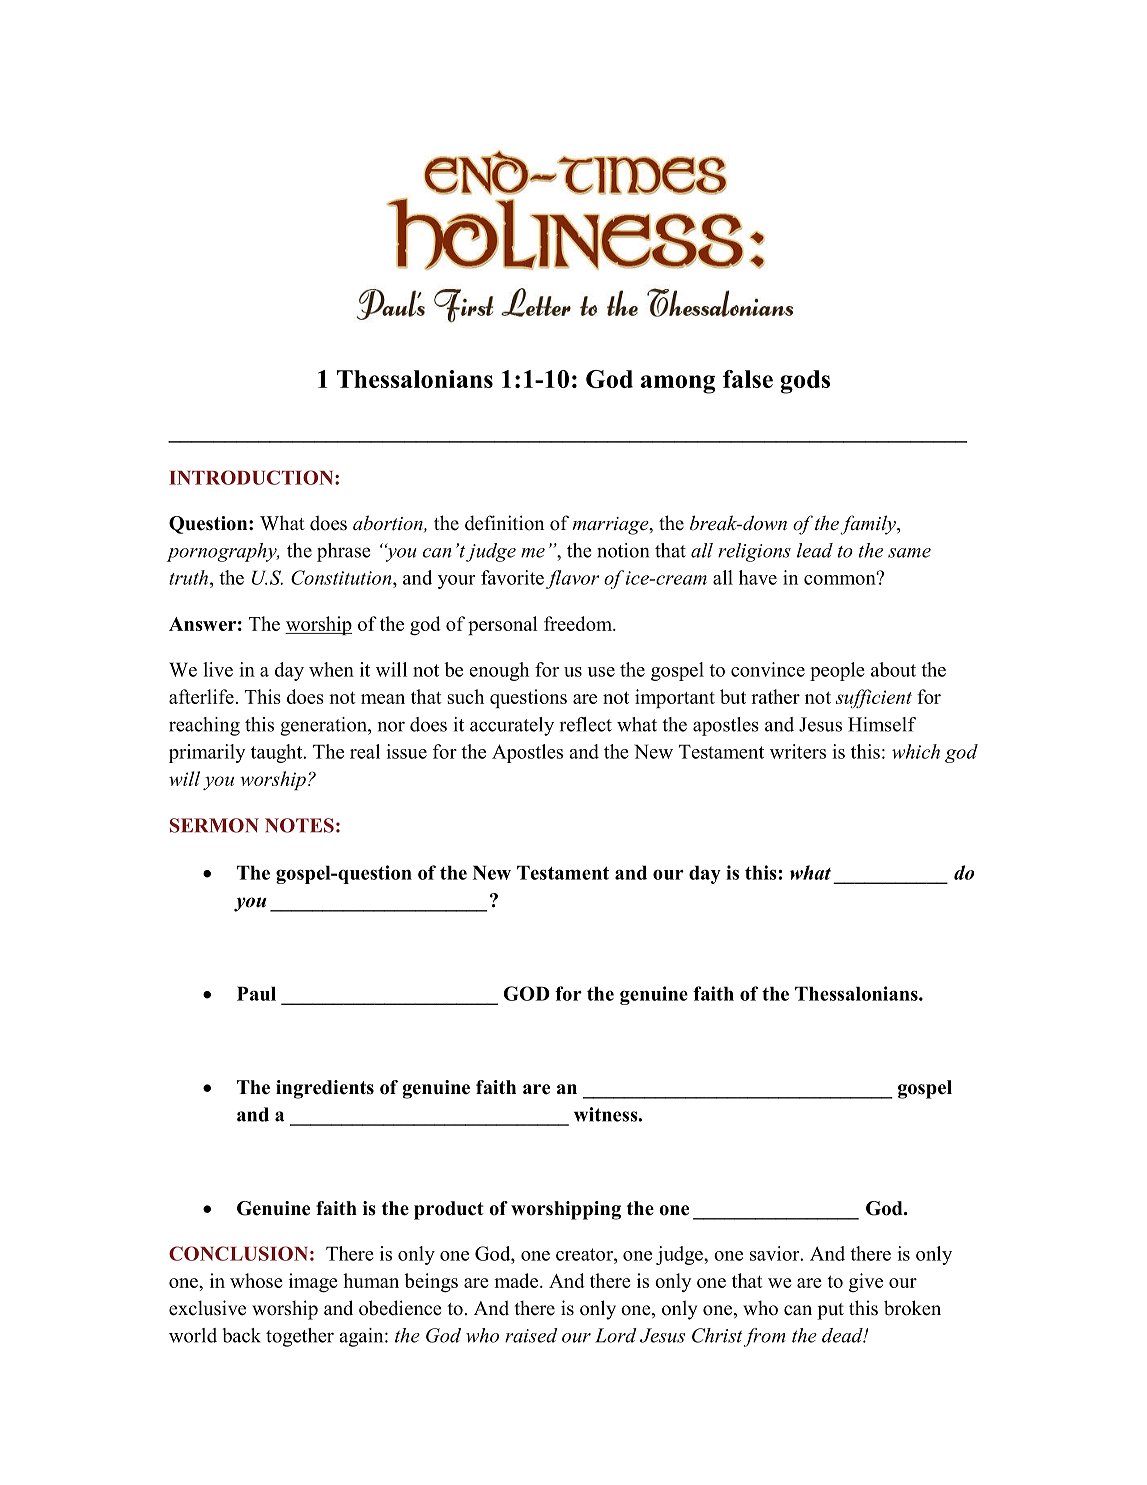  Describe the element at coordinates (325, 1089) in the document. I see `ingredients` at that location.
